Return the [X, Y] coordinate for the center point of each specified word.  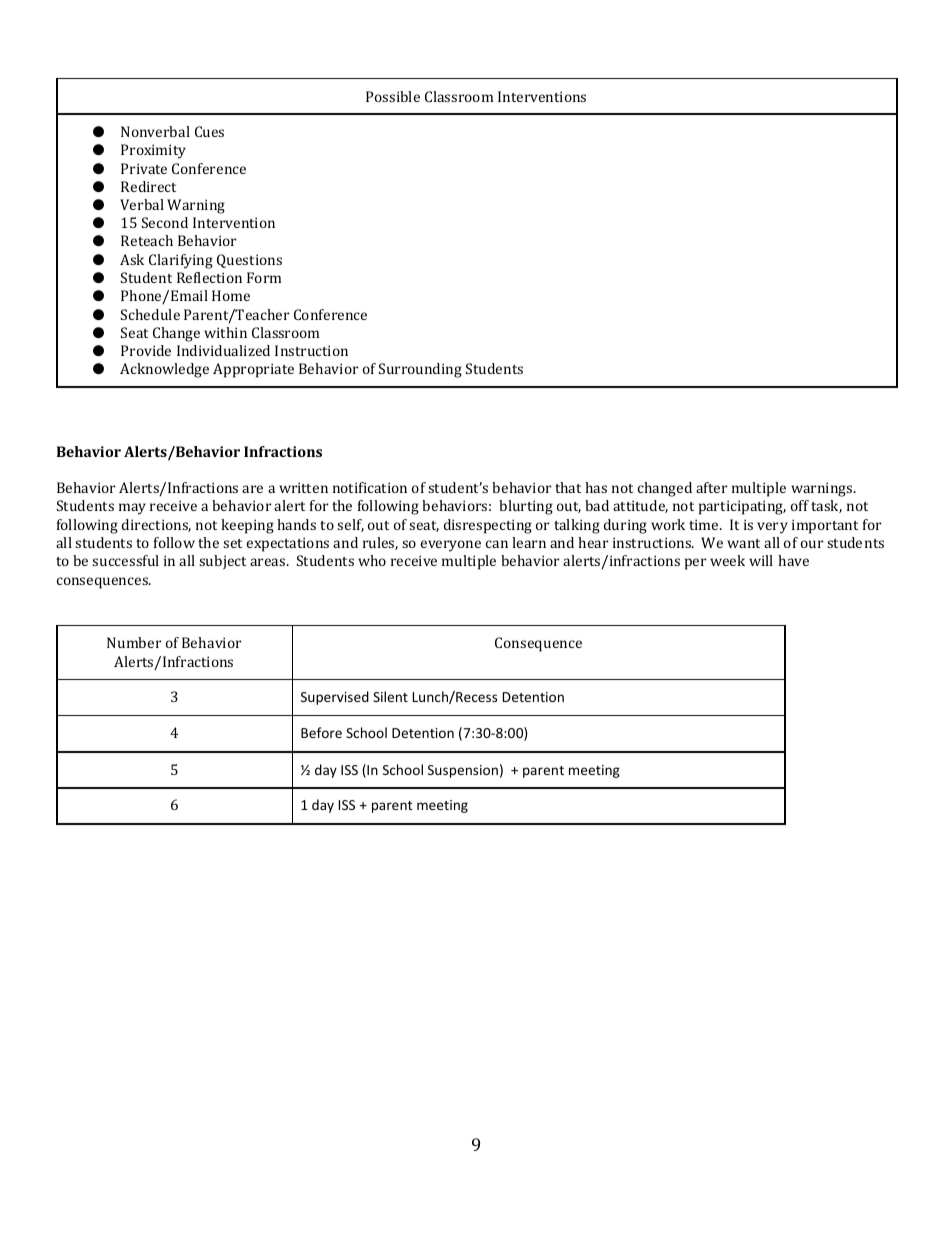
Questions [249, 261]
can [497, 544]
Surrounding [420, 370]
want [743, 543]
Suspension [463, 771]
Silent [390, 696]
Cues [209, 131]
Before [321, 732]
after [711, 487]
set [232, 543]
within [225, 332]
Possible [393, 96]
